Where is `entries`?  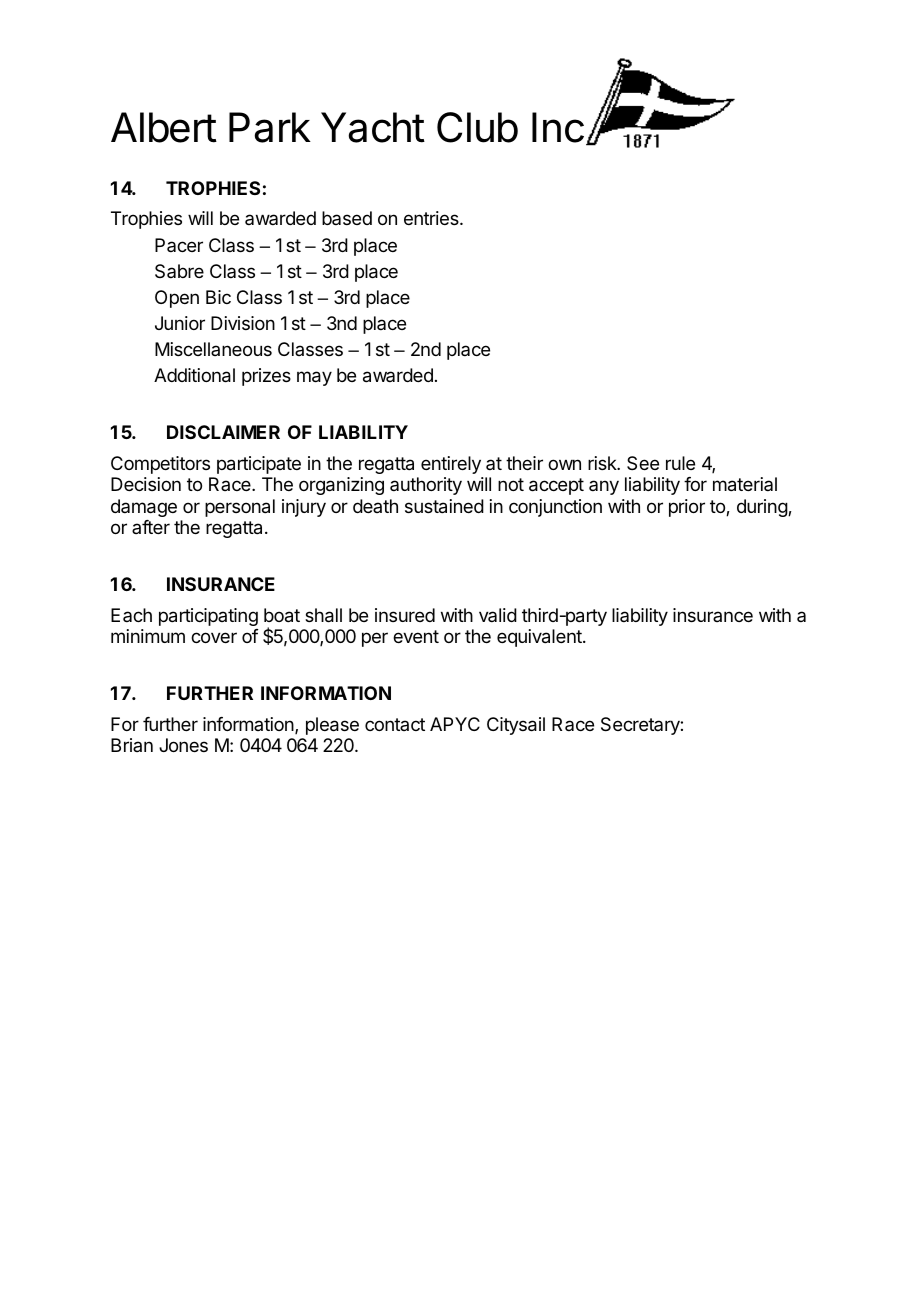 entries is located at coordinates (432, 218).
